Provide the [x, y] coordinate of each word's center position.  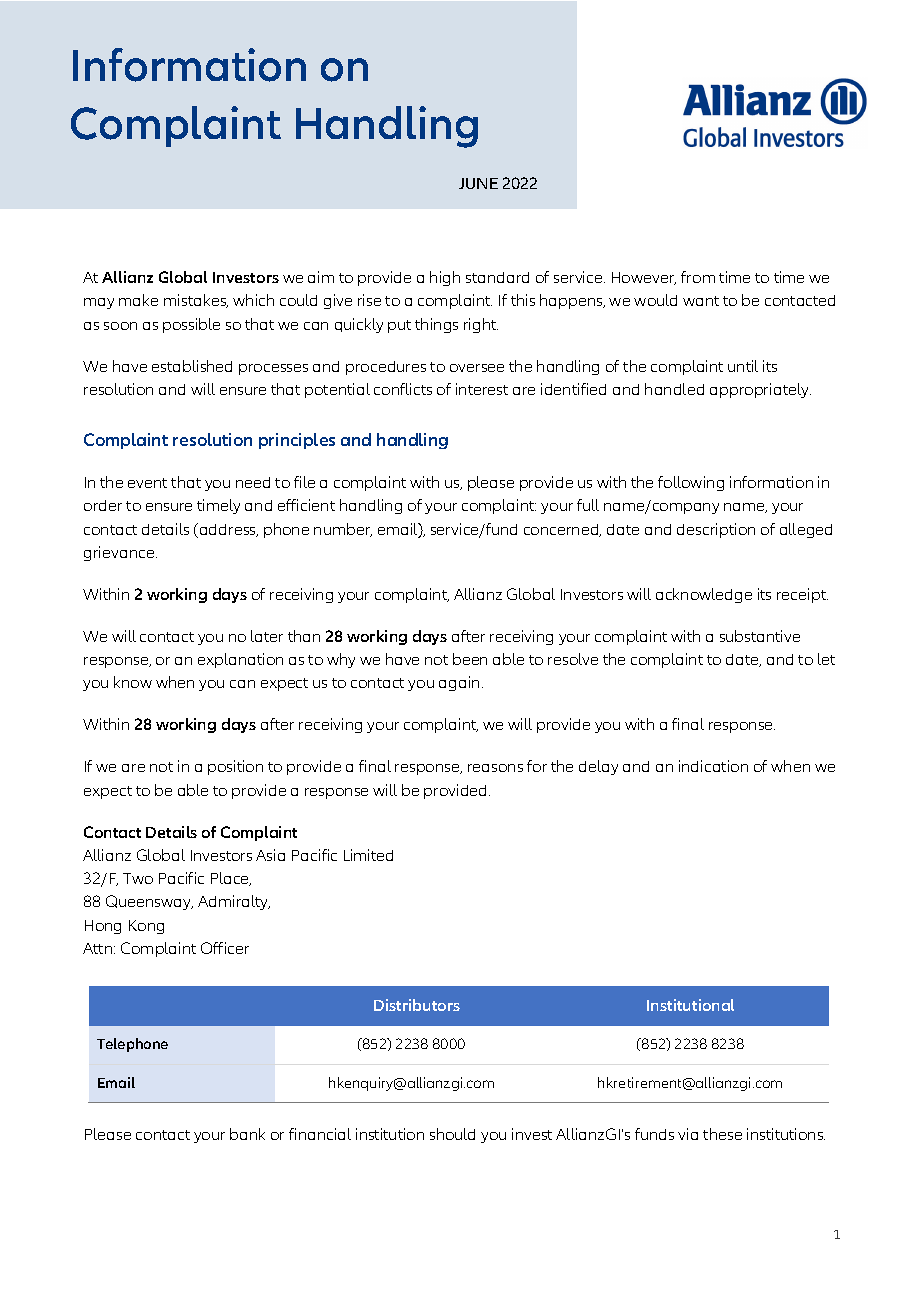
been [470, 659]
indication [713, 766]
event [147, 483]
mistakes [196, 301]
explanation [240, 660]
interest [482, 389]
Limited [368, 855]
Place [231, 879]
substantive [760, 636]
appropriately [760, 390]
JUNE [478, 183]
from [698, 277]
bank [247, 1134]
